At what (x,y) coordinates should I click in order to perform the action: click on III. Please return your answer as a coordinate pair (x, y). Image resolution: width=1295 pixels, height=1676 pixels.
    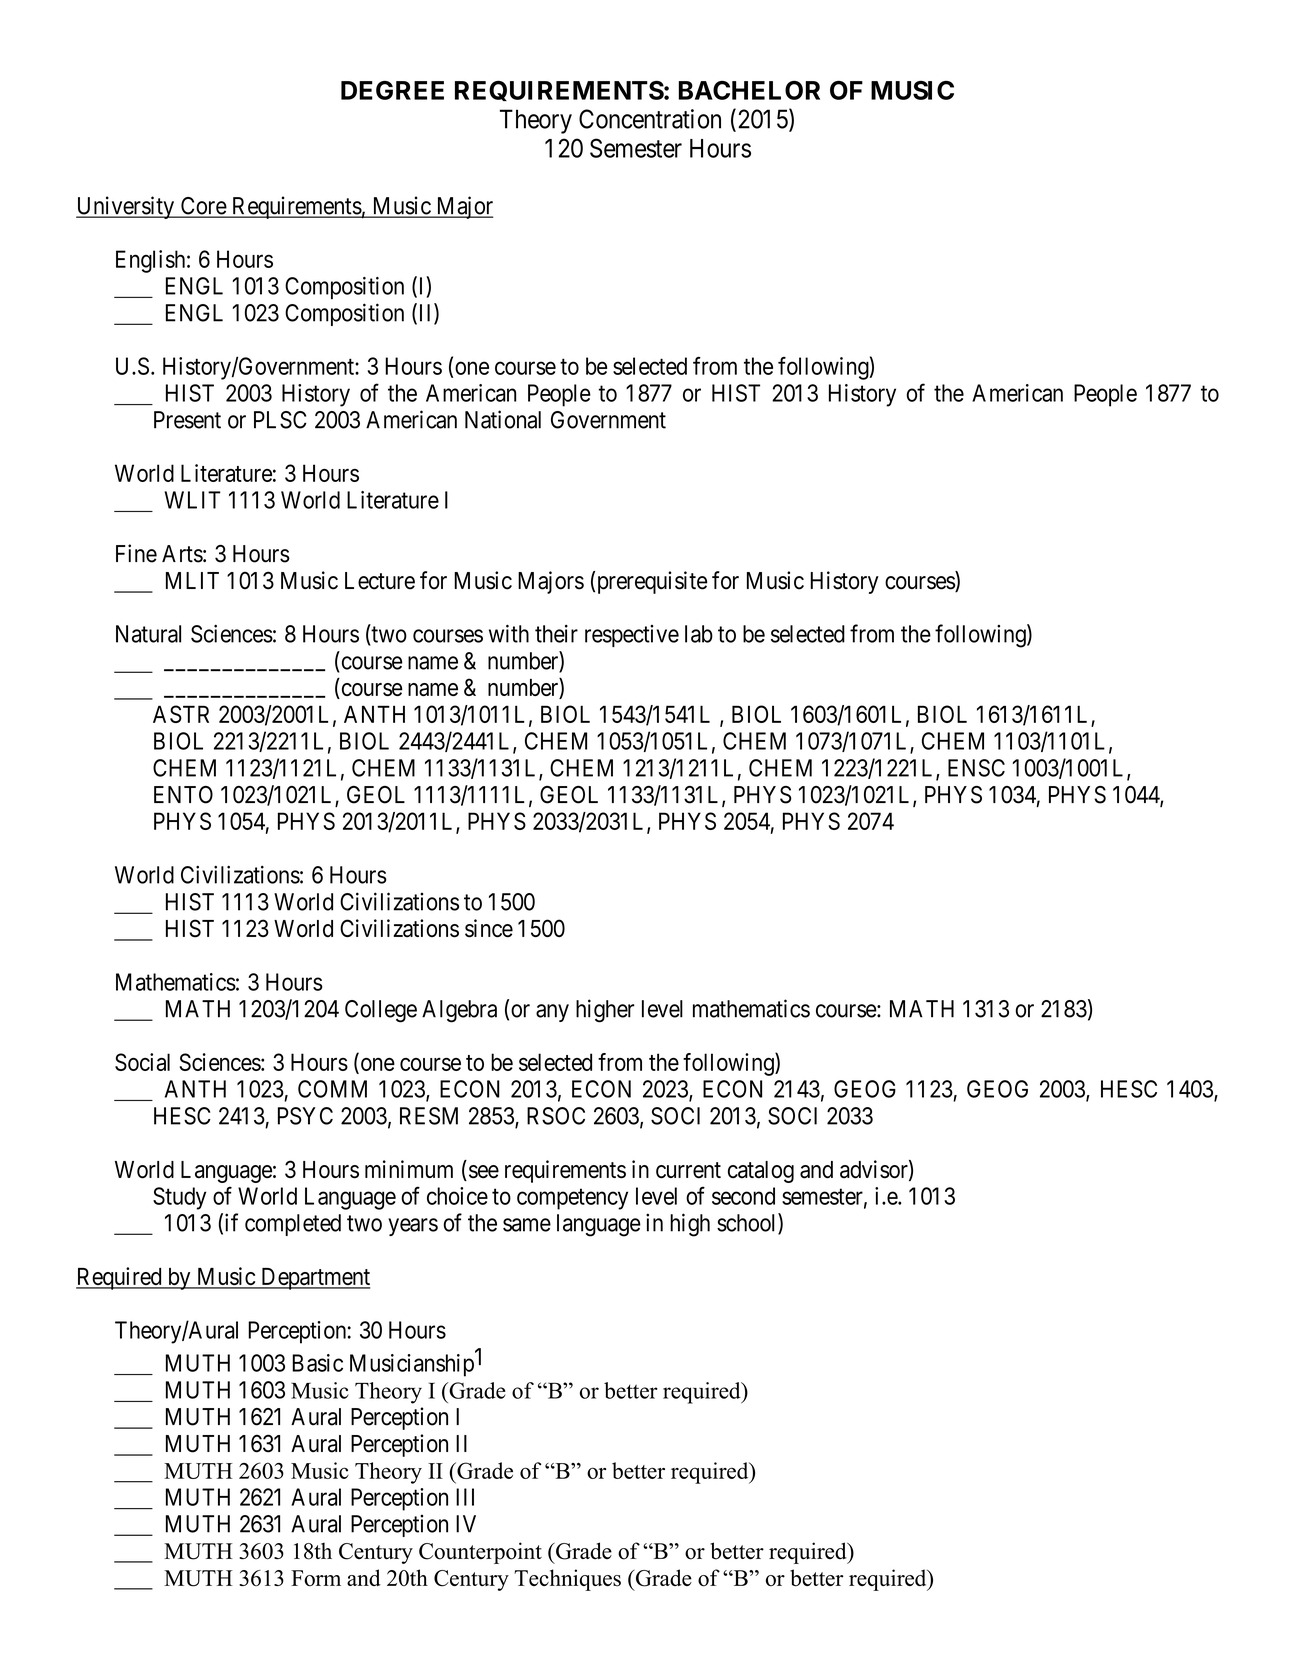
    Looking at the image, I should click on (465, 1497).
